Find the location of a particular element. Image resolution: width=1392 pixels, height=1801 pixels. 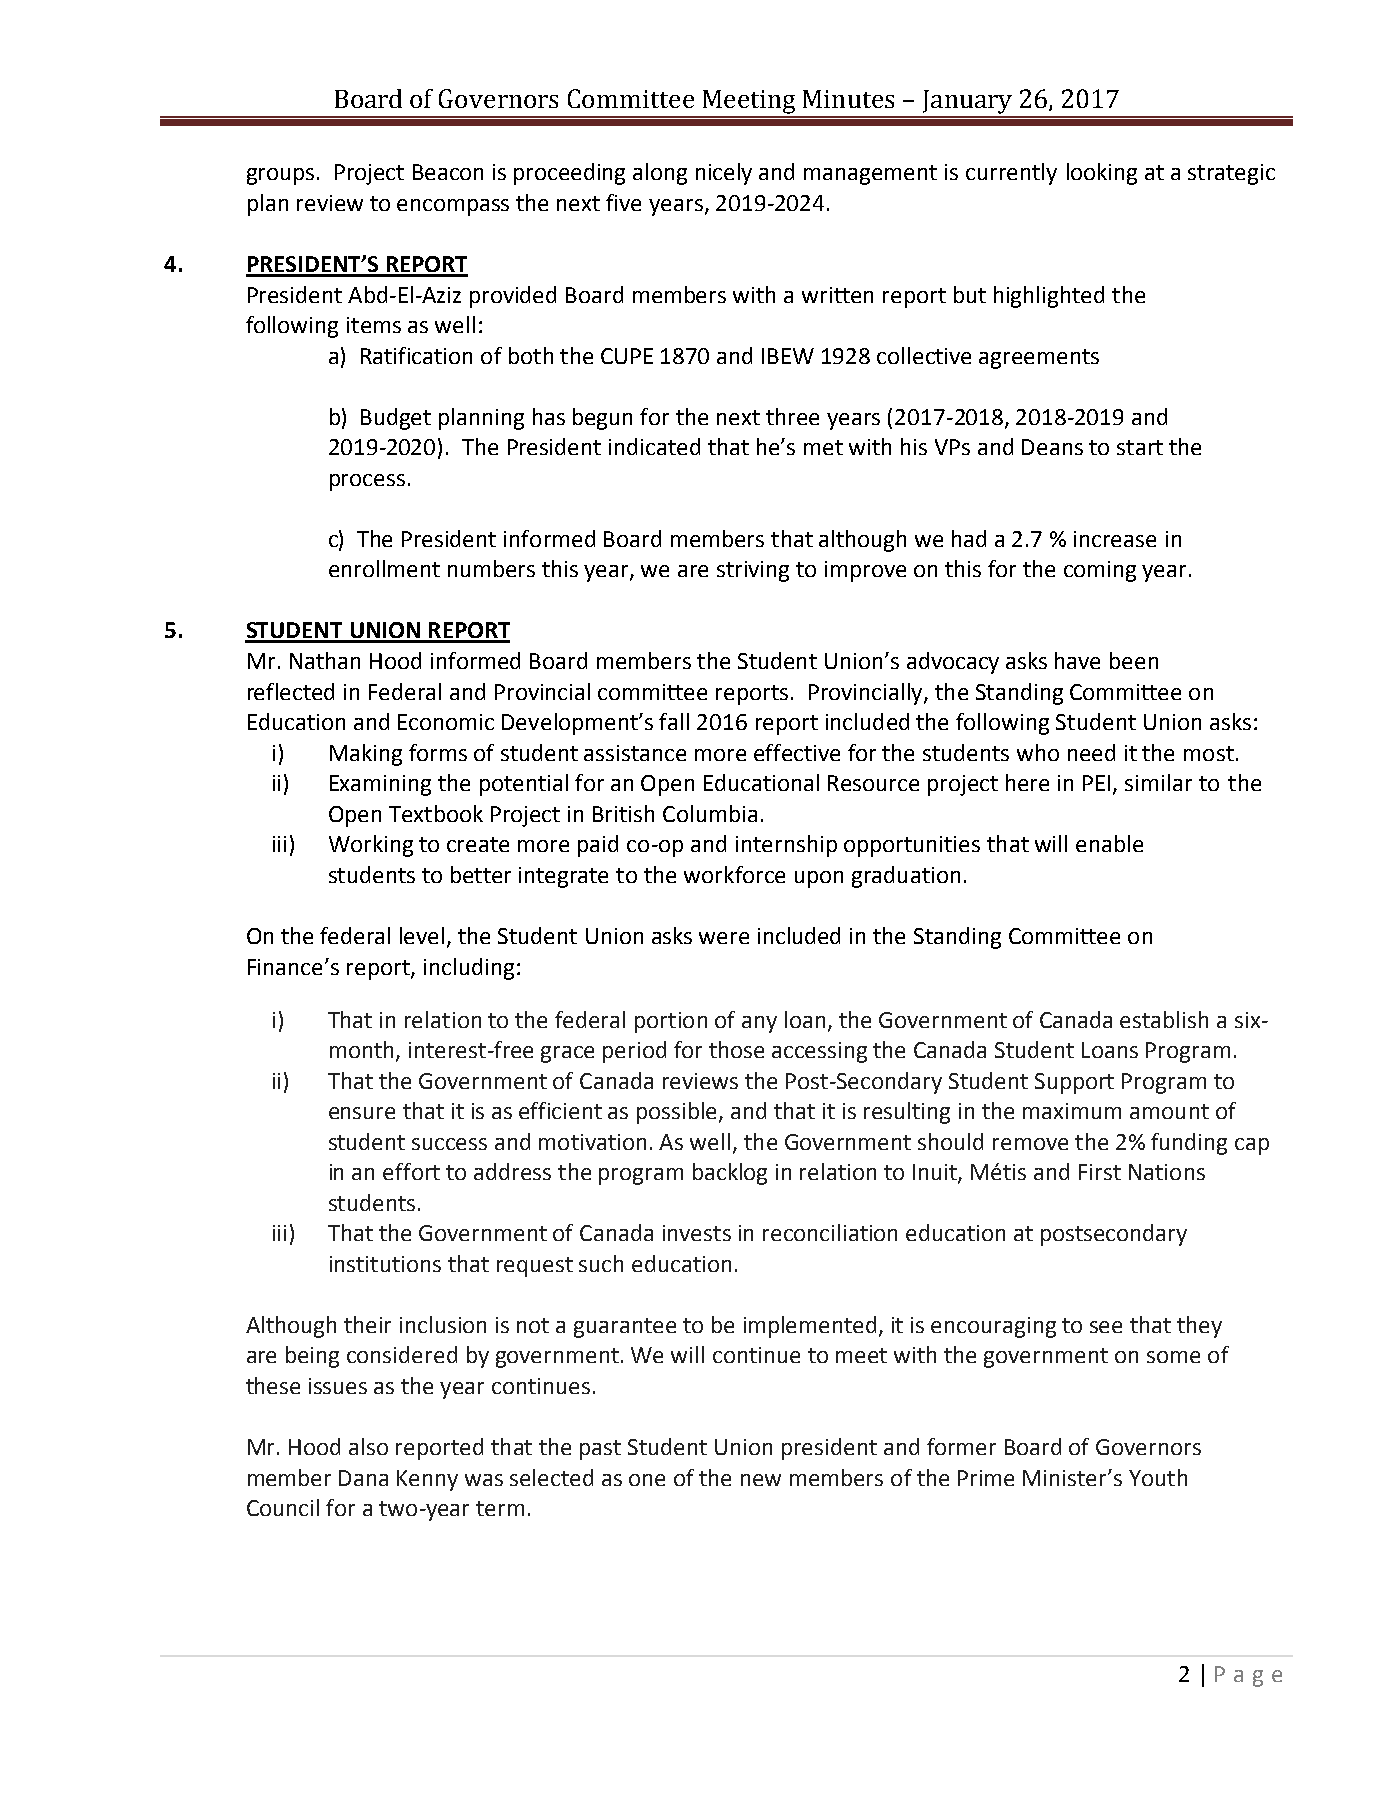

looking is located at coordinates (1102, 174).
